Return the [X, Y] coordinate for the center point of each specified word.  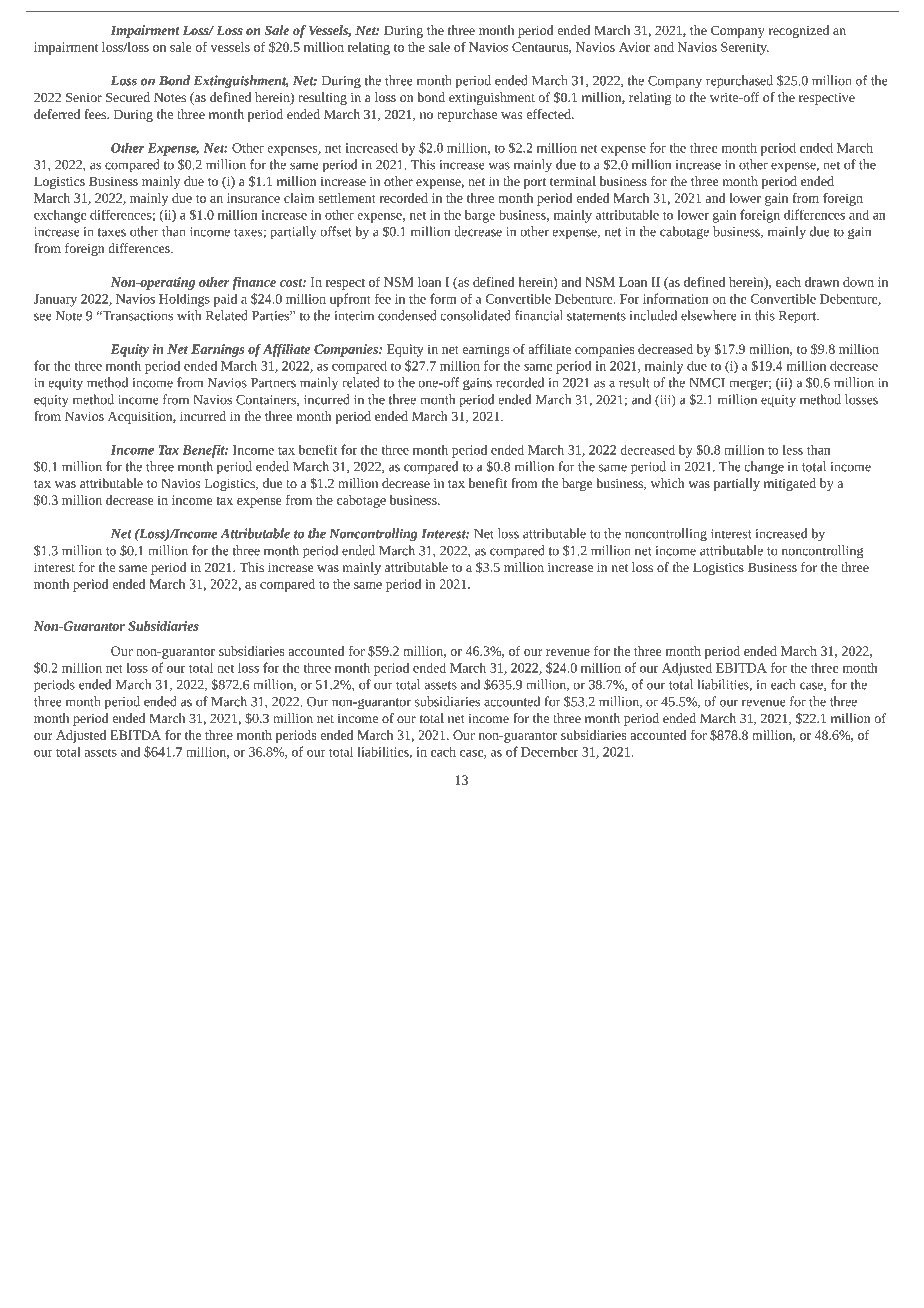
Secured [128, 97]
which [668, 483]
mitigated [790, 484]
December [549, 751]
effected [550, 114]
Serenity [745, 48]
